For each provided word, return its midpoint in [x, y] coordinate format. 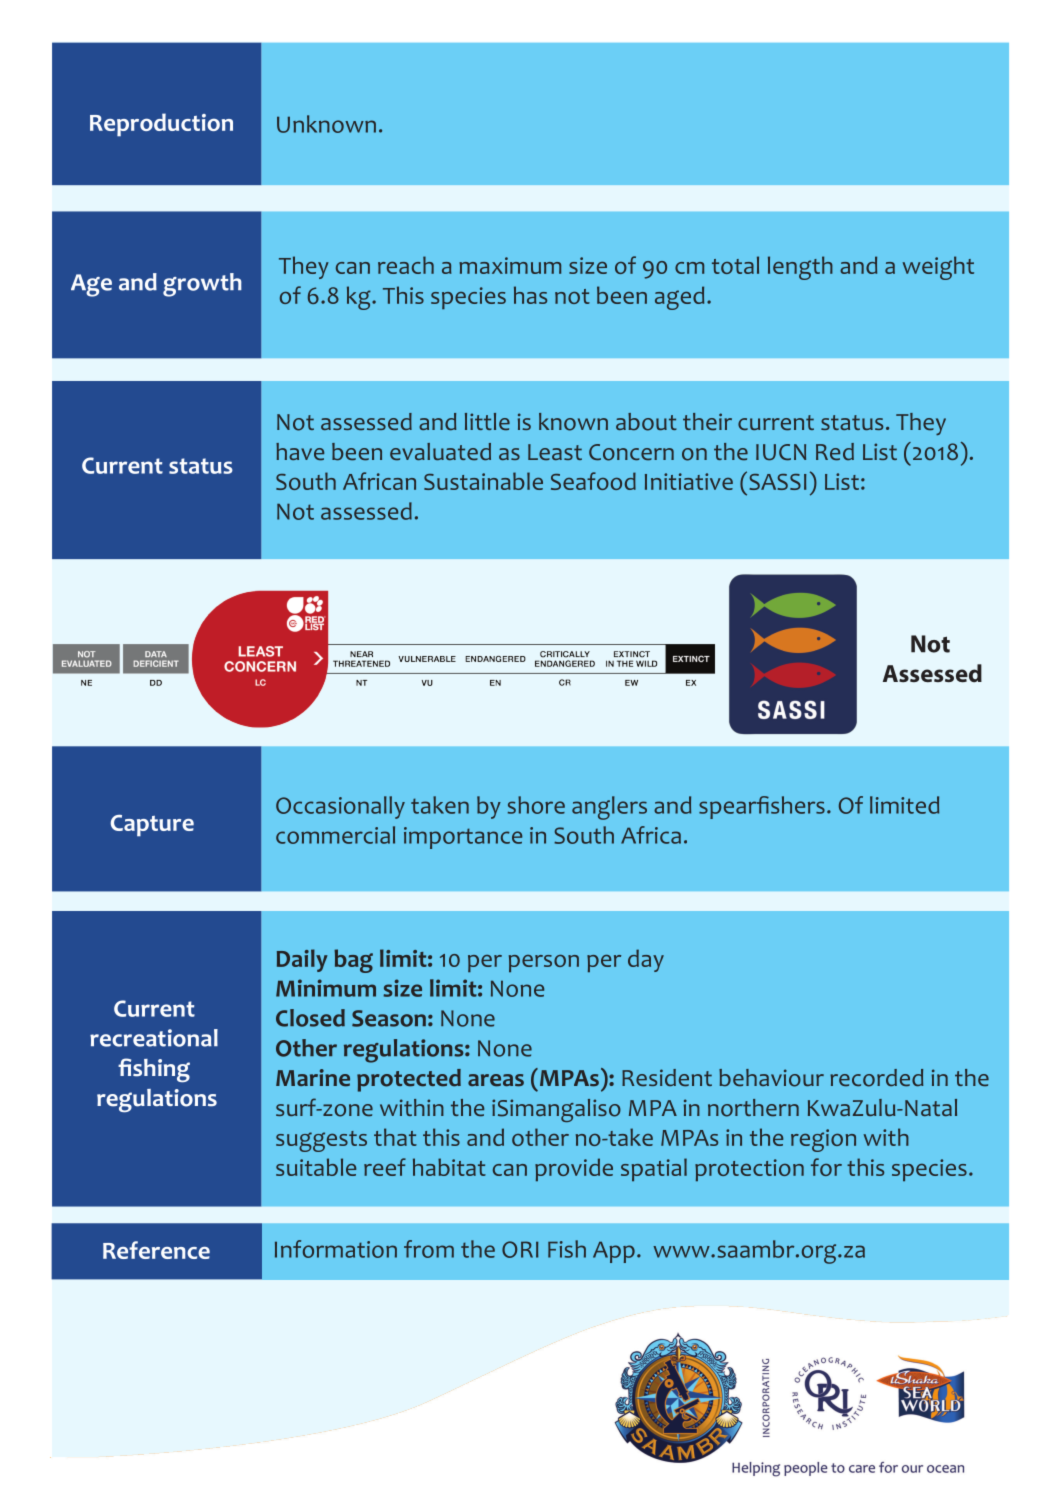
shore [536, 805]
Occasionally [340, 807]
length [800, 268]
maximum [510, 265]
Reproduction [161, 125]
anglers [609, 808]
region [823, 1140]
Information [336, 1249]
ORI [520, 1249]
